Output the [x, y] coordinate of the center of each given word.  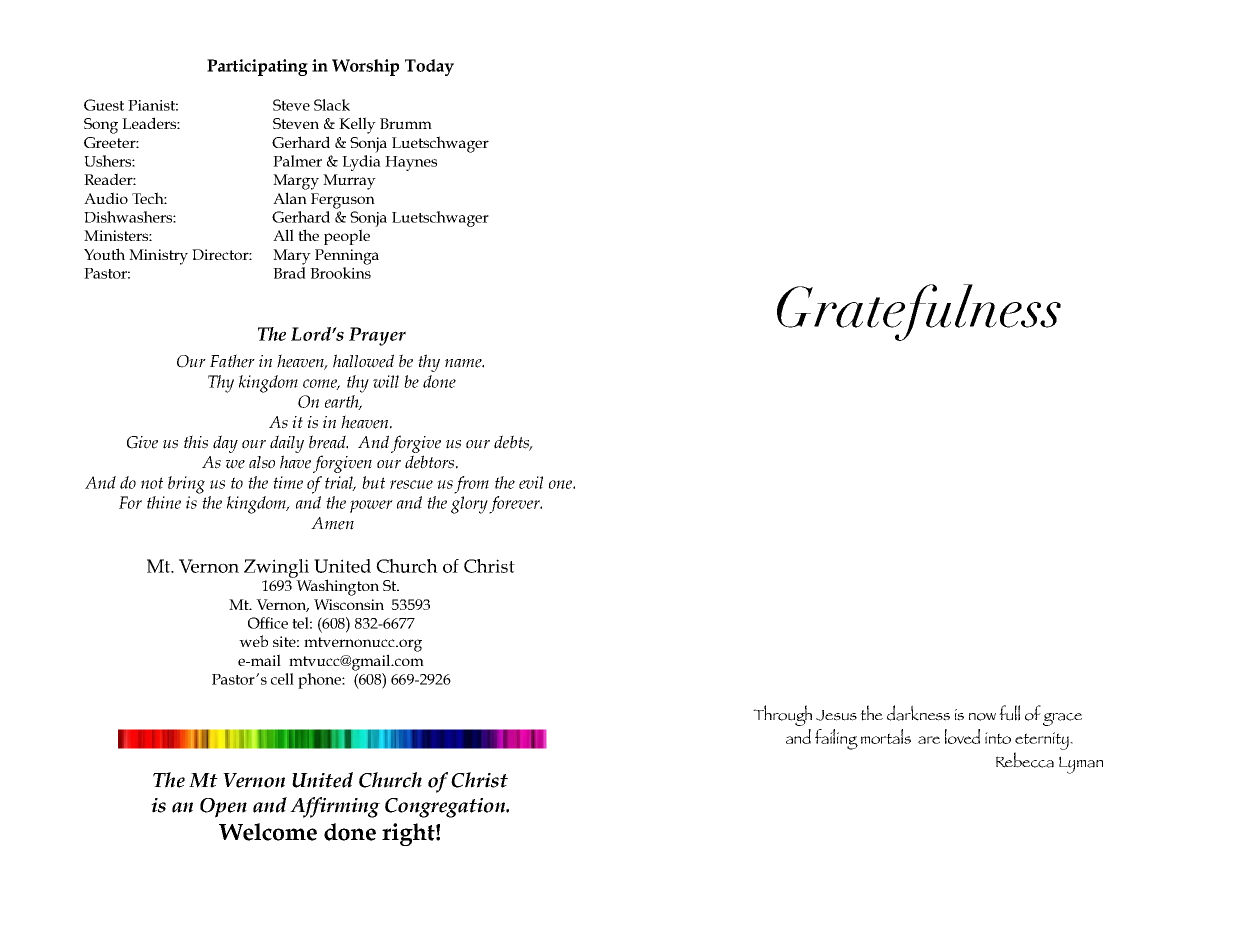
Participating [257, 67]
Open [223, 808]
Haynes [411, 163]
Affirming [335, 807]
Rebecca [1025, 760]
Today [429, 67]
